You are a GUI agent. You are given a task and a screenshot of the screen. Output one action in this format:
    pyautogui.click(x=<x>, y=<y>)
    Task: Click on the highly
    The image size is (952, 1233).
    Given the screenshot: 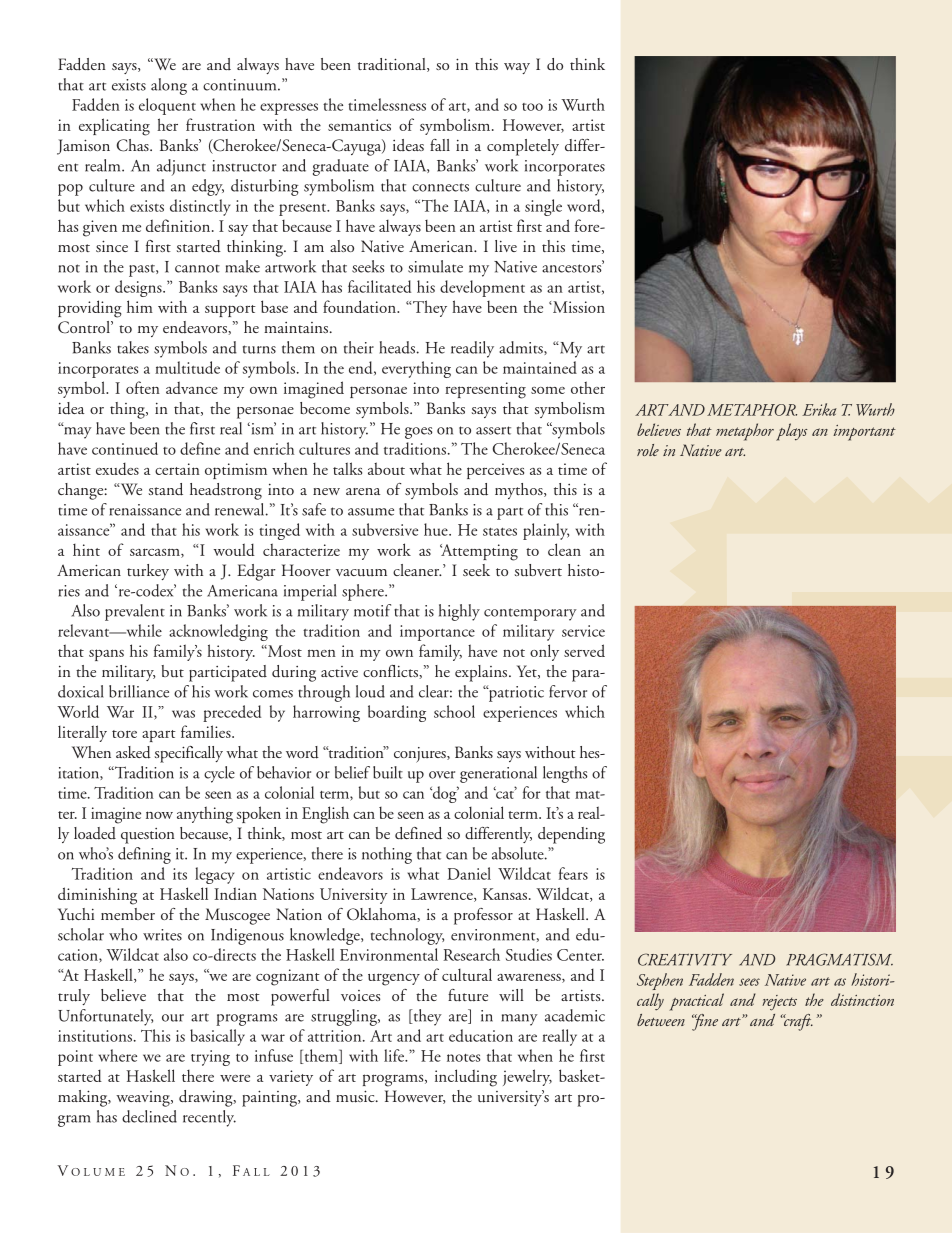 What is the action you would take?
    pyautogui.click(x=459, y=612)
